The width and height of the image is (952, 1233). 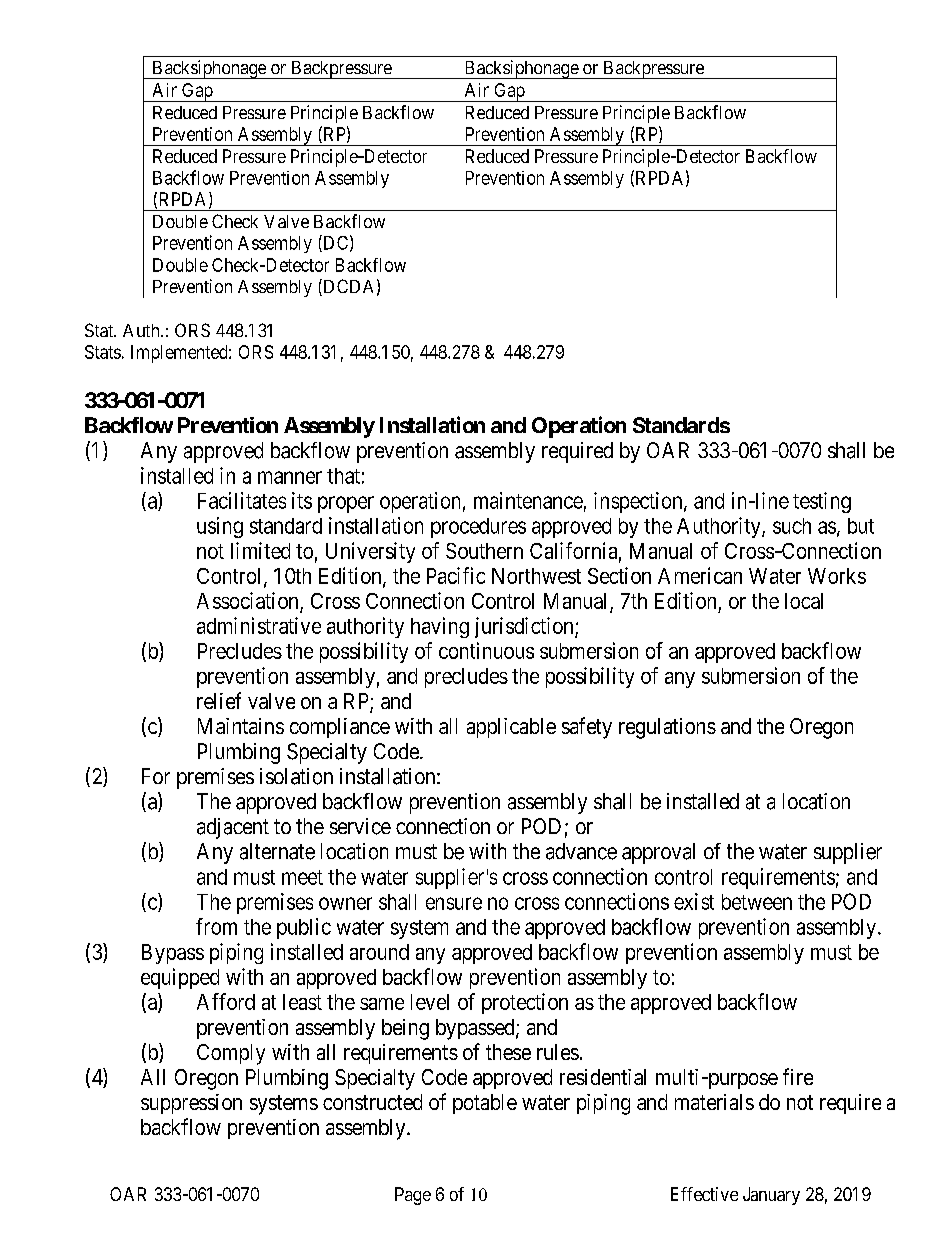 What do you see at coordinates (277, 851) in the image?
I see `alternate` at bounding box center [277, 851].
